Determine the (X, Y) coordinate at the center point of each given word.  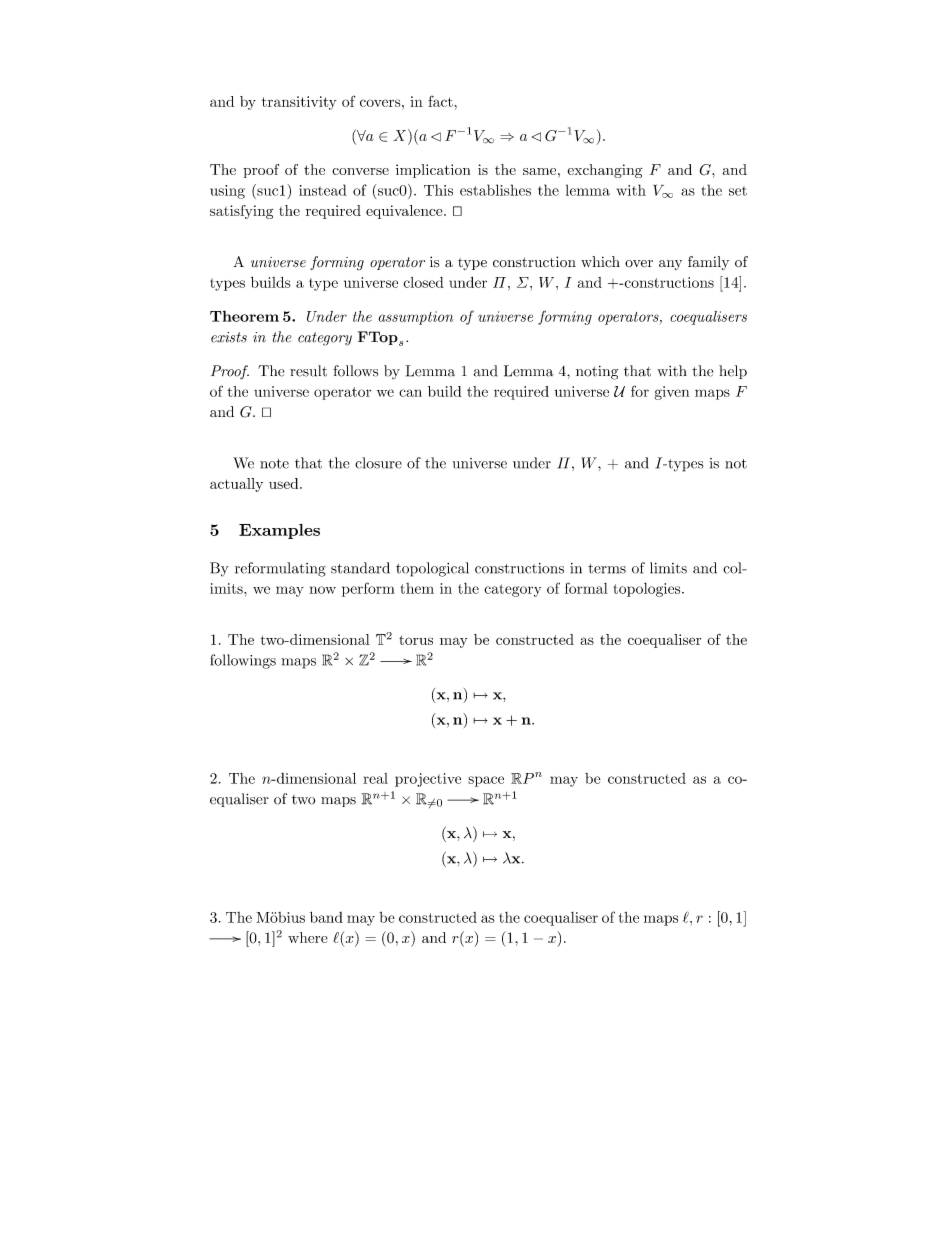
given (672, 393)
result (308, 371)
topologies (648, 589)
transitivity (299, 103)
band (326, 917)
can (410, 393)
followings (243, 661)
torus (416, 640)
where (308, 937)
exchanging (604, 171)
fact (440, 101)
